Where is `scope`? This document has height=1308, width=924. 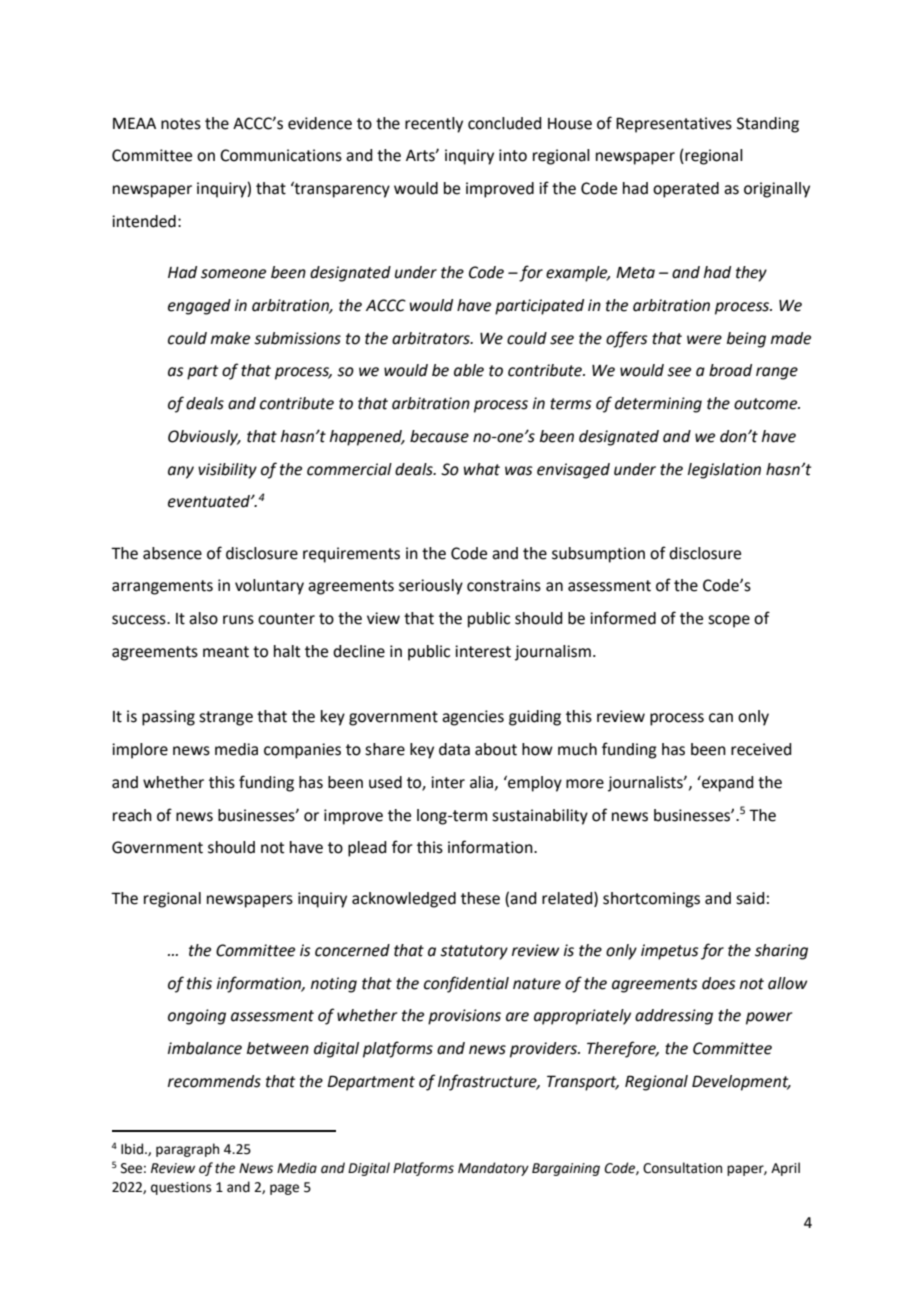 scope is located at coordinates (729, 621).
